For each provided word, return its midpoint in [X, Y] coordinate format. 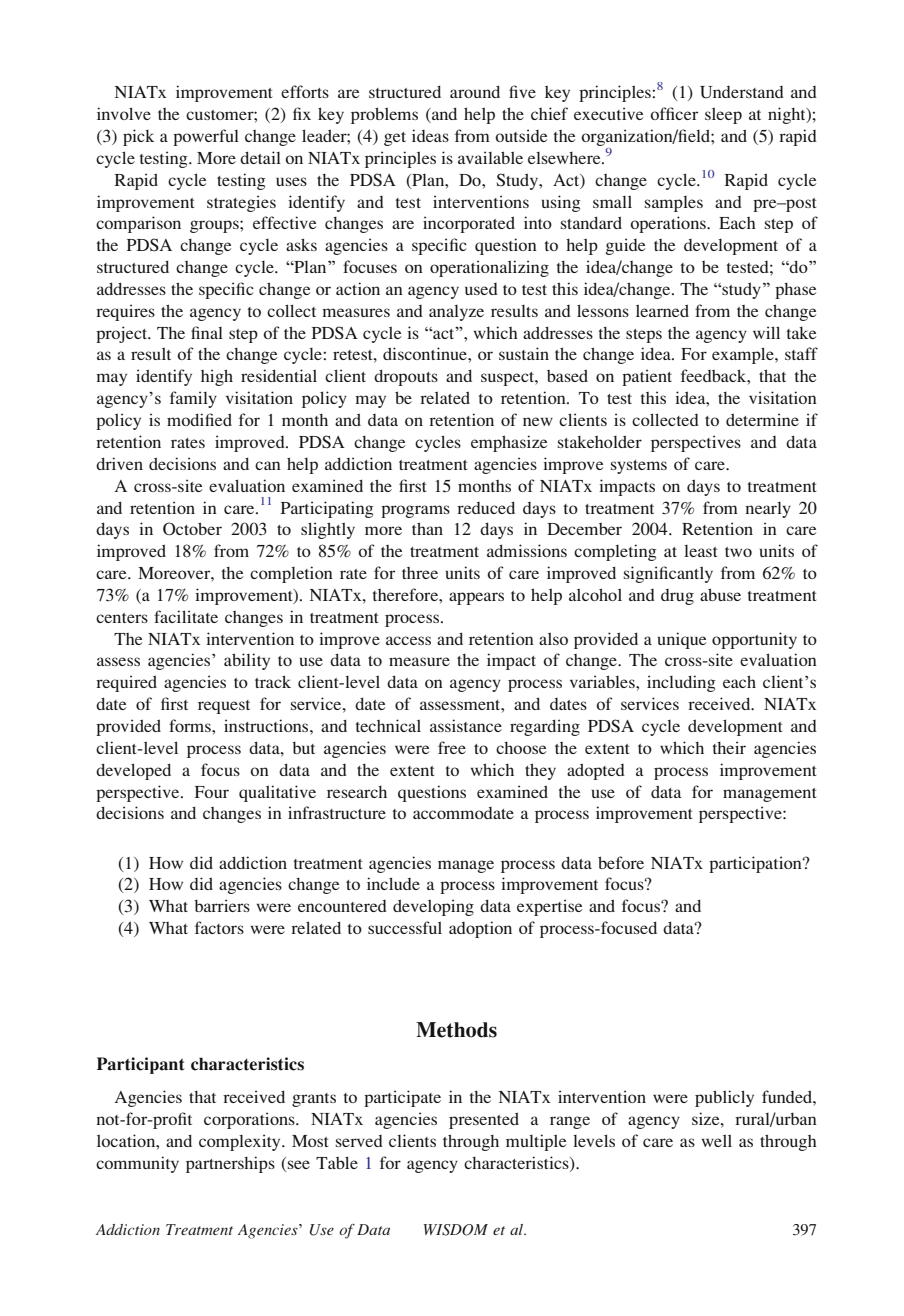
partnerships [230, 1164]
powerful [206, 137]
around [475, 91]
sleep [723, 115]
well [716, 1140]
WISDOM [456, 1230]
